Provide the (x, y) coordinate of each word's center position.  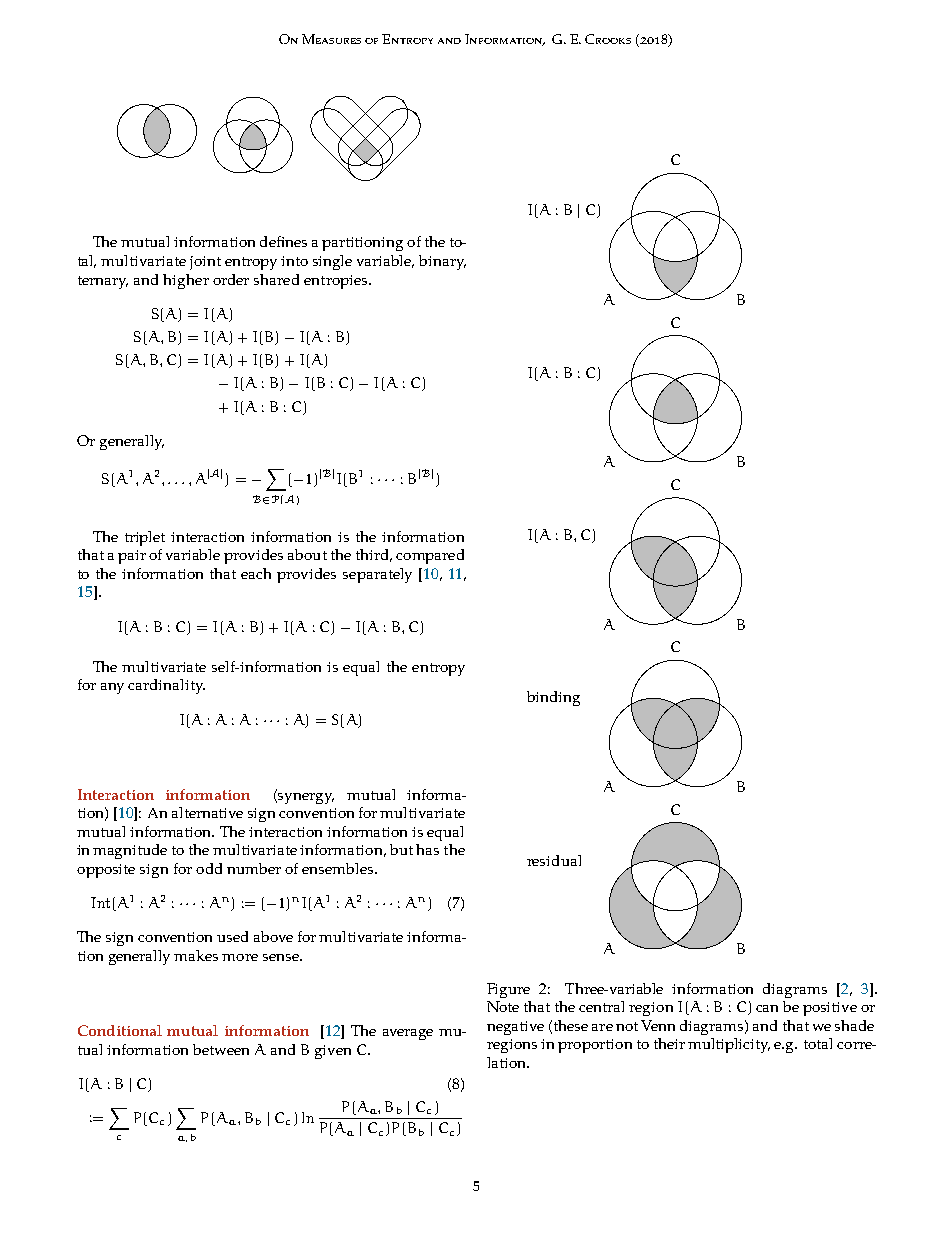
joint (205, 263)
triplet (145, 538)
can (767, 1008)
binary (442, 262)
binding (553, 698)
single (332, 262)
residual (554, 860)
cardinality (166, 686)
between (221, 1049)
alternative (207, 812)
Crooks (608, 39)
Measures (331, 39)
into (294, 261)
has (427, 849)
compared (430, 556)
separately (377, 575)
